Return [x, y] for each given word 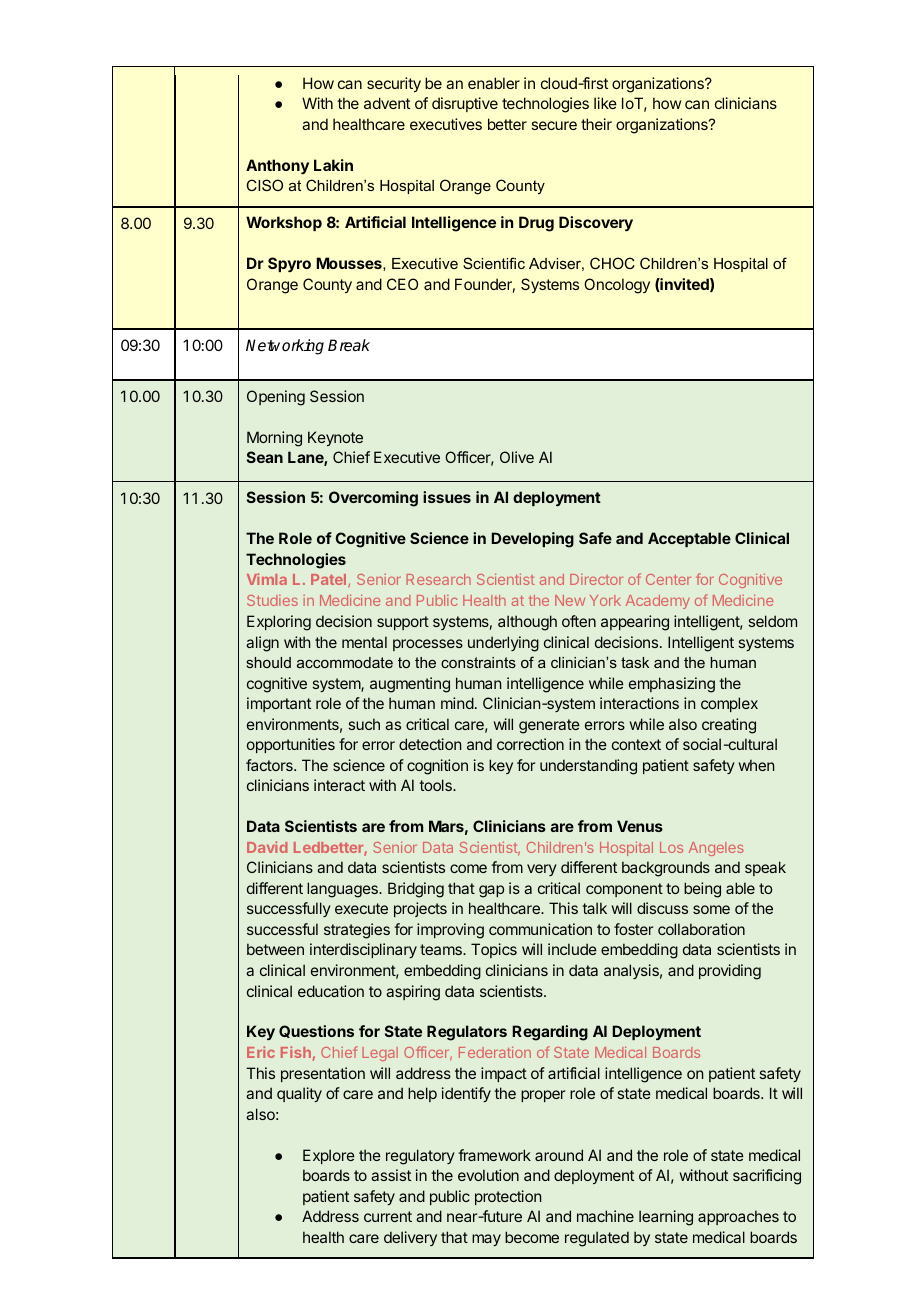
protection [508, 1197]
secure [554, 125]
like [605, 103]
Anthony [277, 166]
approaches [738, 1217]
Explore [329, 1156]
